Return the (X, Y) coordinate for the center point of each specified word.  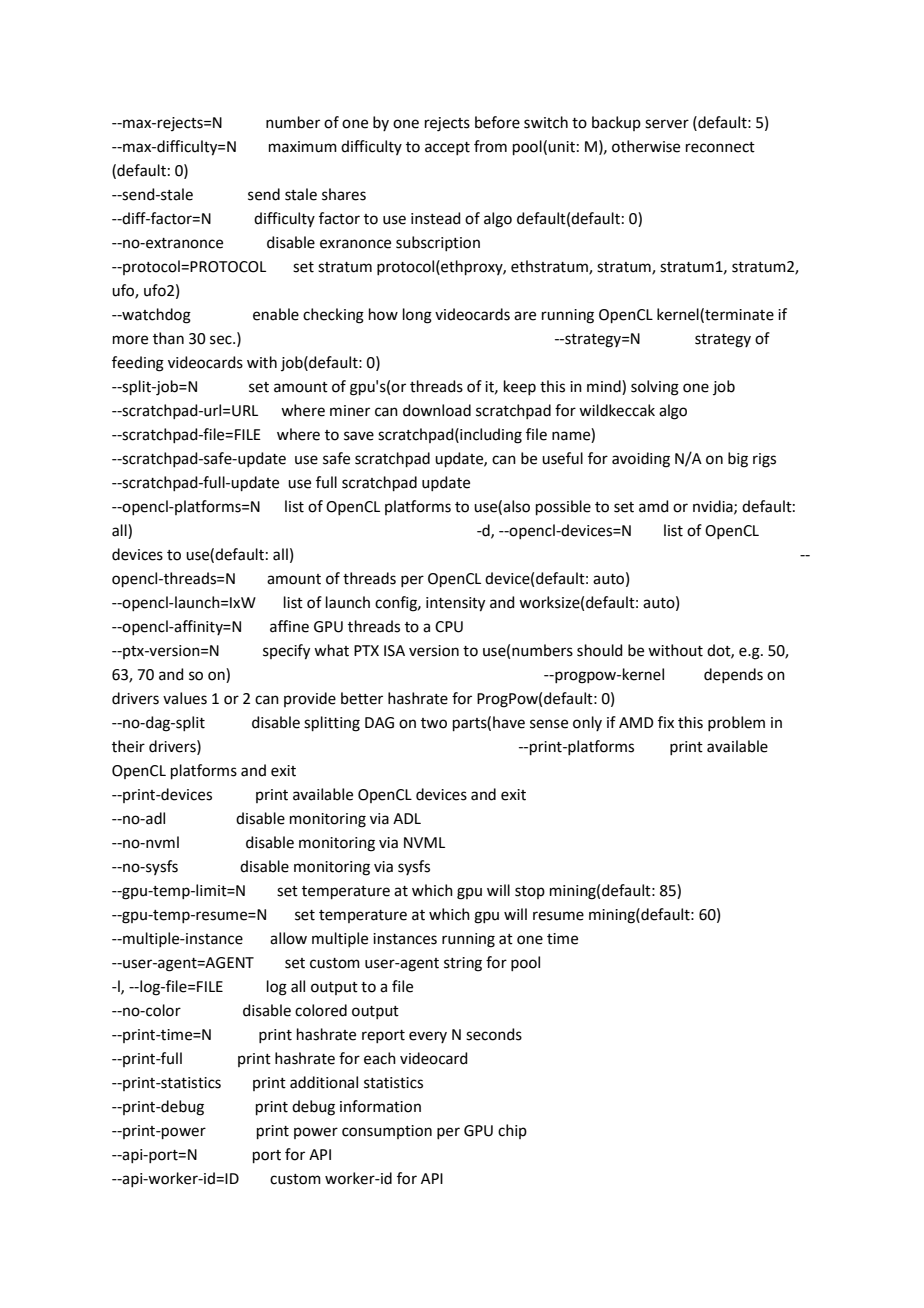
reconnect (720, 147)
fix (666, 722)
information (380, 1106)
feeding (138, 364)
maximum (303, 147)
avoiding (641, 460)
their (128, 746)
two (434, 723)
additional (324, 1082)
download (437, 410)
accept (447, 148)
